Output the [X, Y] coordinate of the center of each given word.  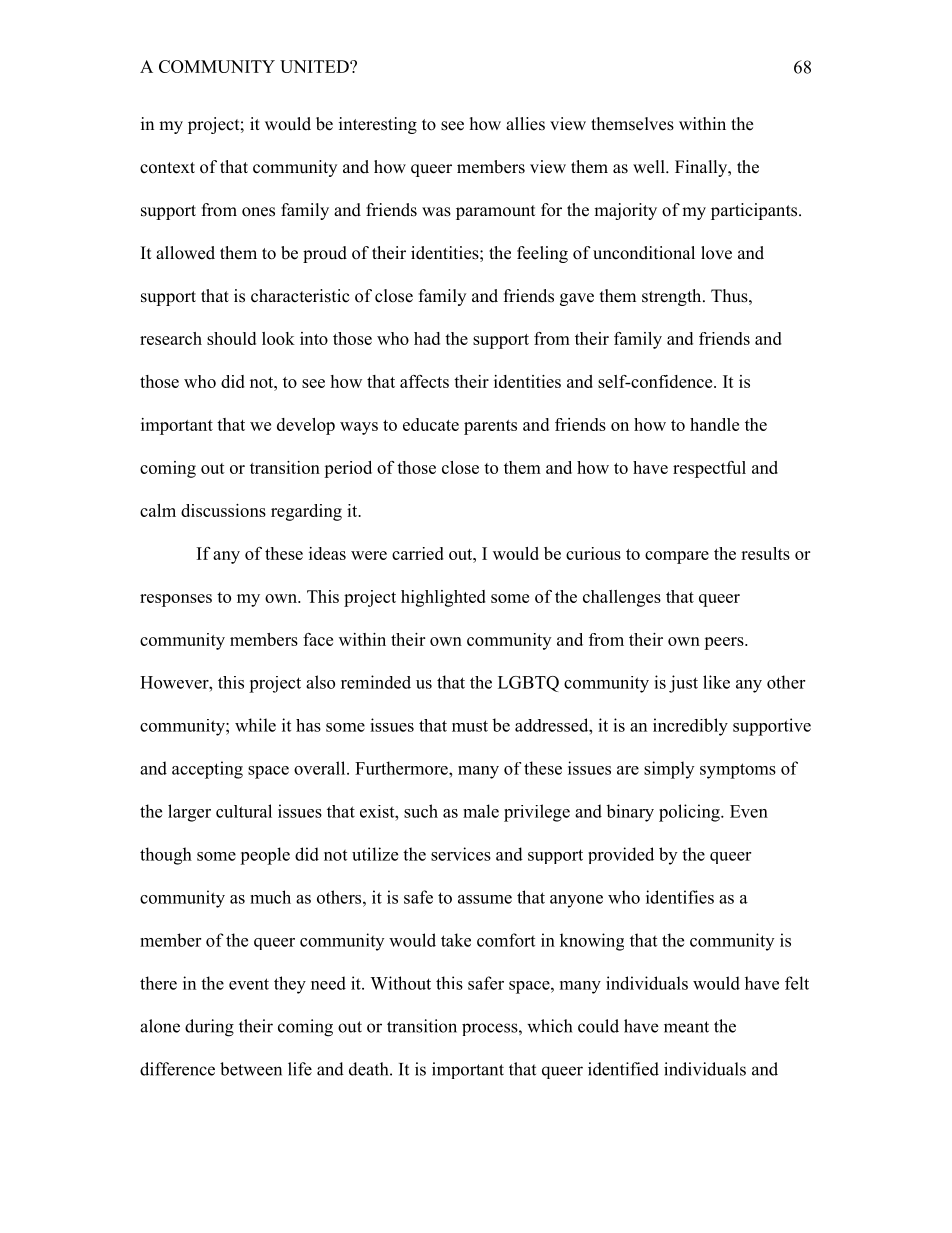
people [265, 856]
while [255, 725]
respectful [709, 469]
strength [673, 297]
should [231, 338]
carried [418, 553]
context [167, 168]
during [209, 1028]
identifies [680, 897]
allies [525, 124]
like [716, 682]
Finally [702, 168]
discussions [223, 510]
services [461, 854]
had [427, 338]
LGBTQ [528, 684]
